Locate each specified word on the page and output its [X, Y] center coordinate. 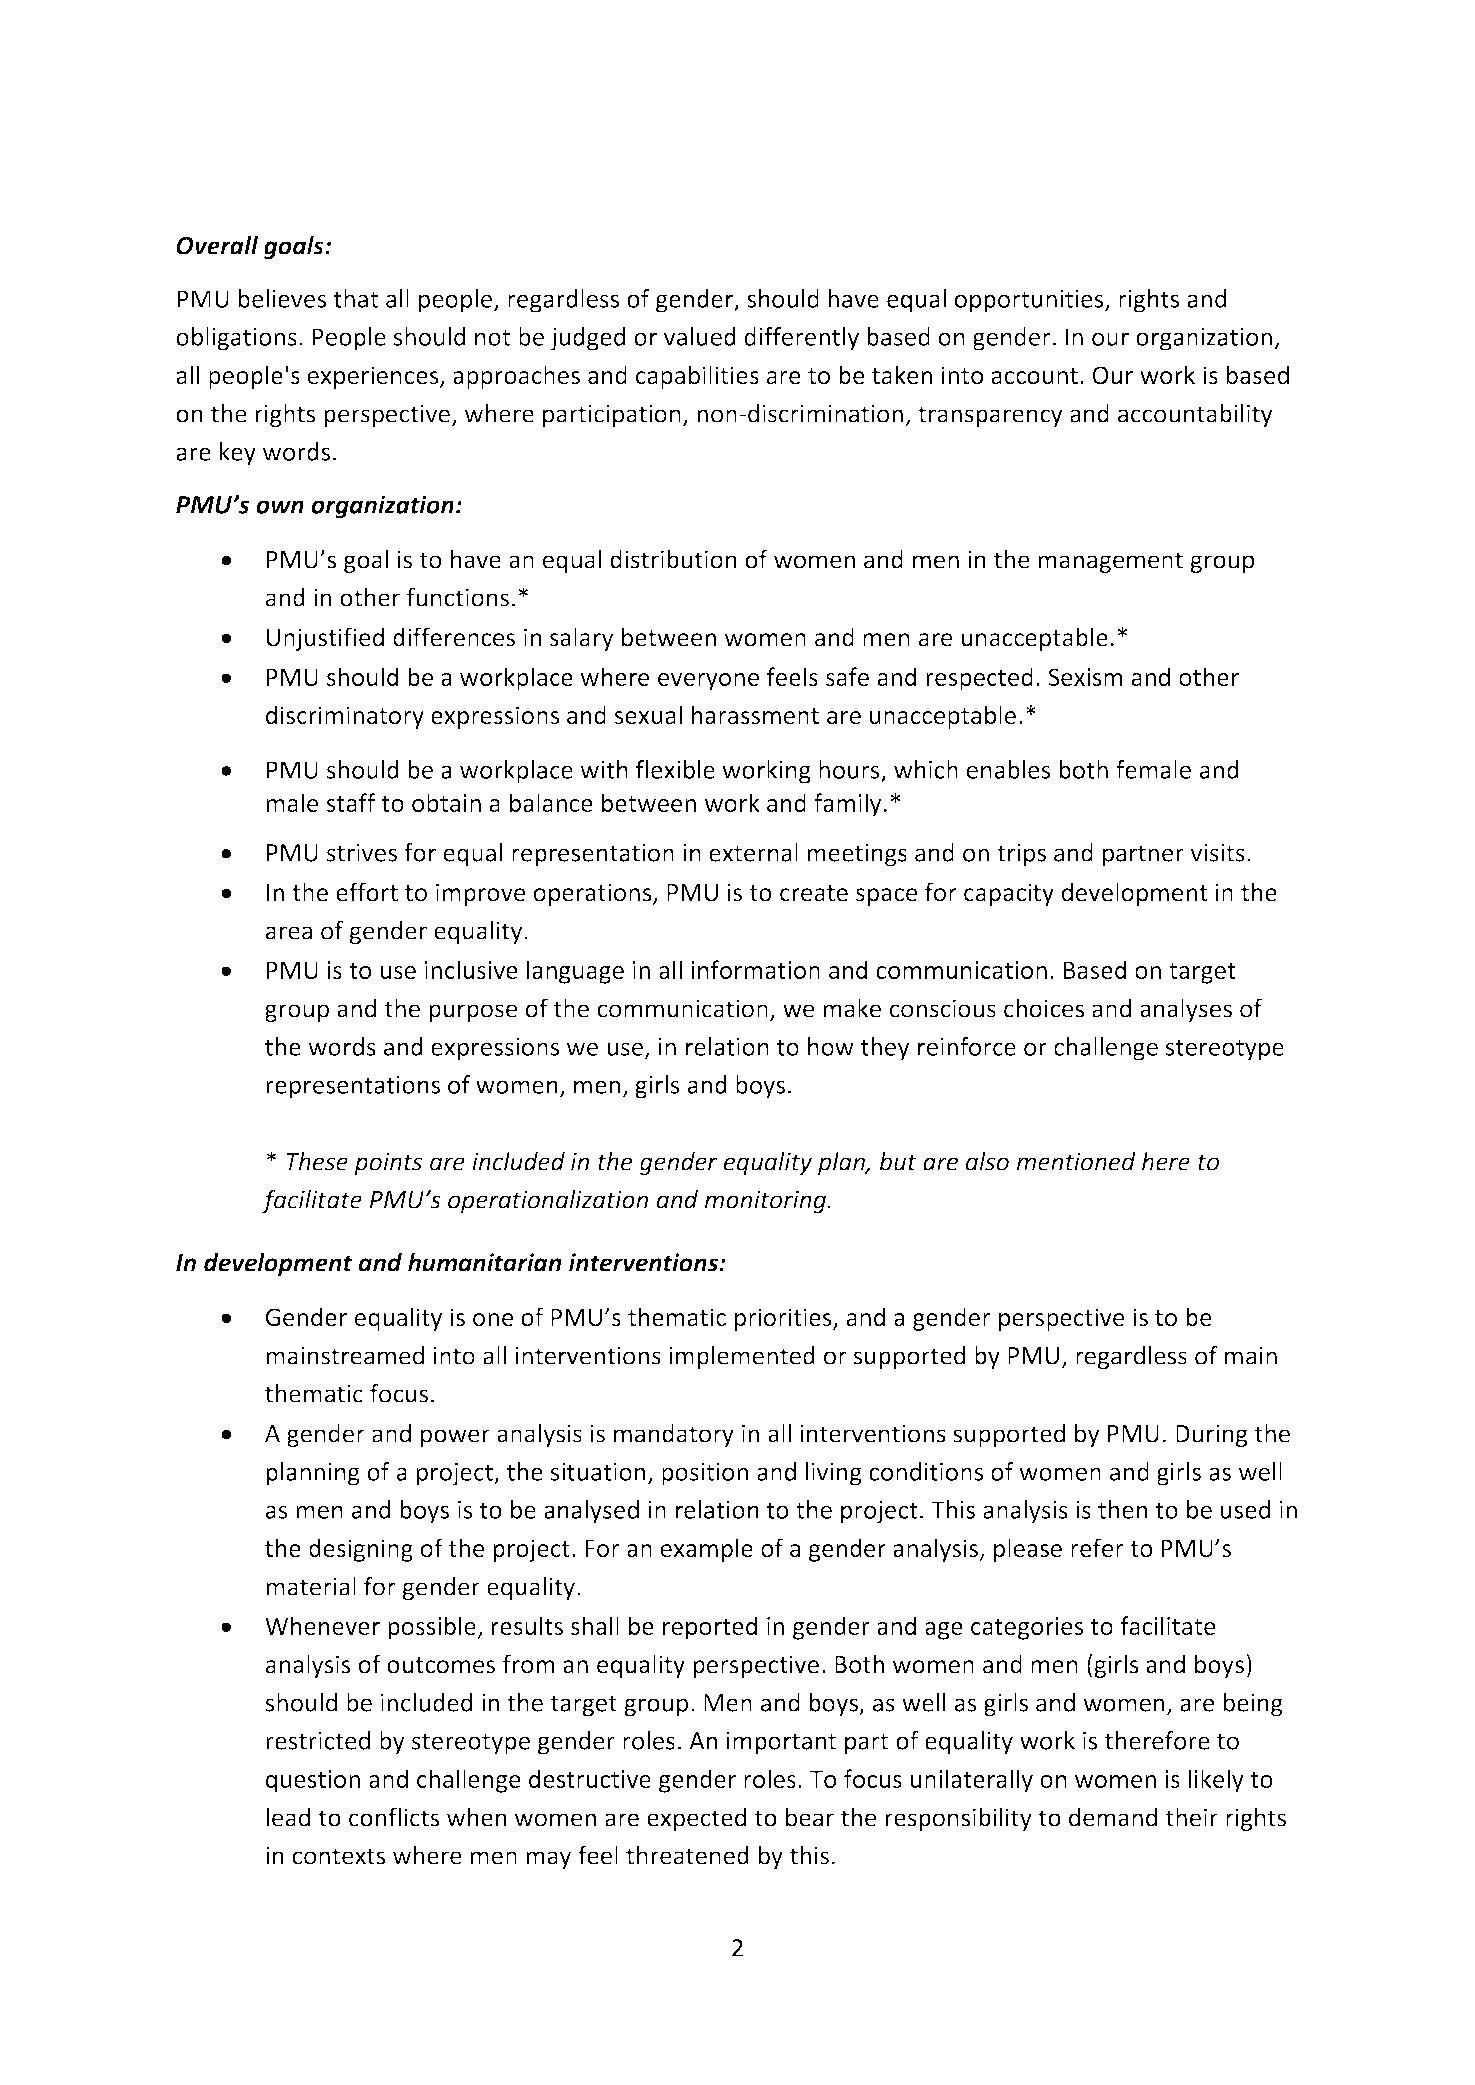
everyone [708, 682]
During [1211, 1435]
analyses [1186, 1010]
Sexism [1085, 677]
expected [696, 1819]
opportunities [1030, 301]
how [831, 1046]
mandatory [674, 1435]
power [455, 1438]
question [313, 1781]
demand [1113, 1817]
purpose [473, 1013]
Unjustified [325, 639]
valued [700, 336]
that [355, 298]
